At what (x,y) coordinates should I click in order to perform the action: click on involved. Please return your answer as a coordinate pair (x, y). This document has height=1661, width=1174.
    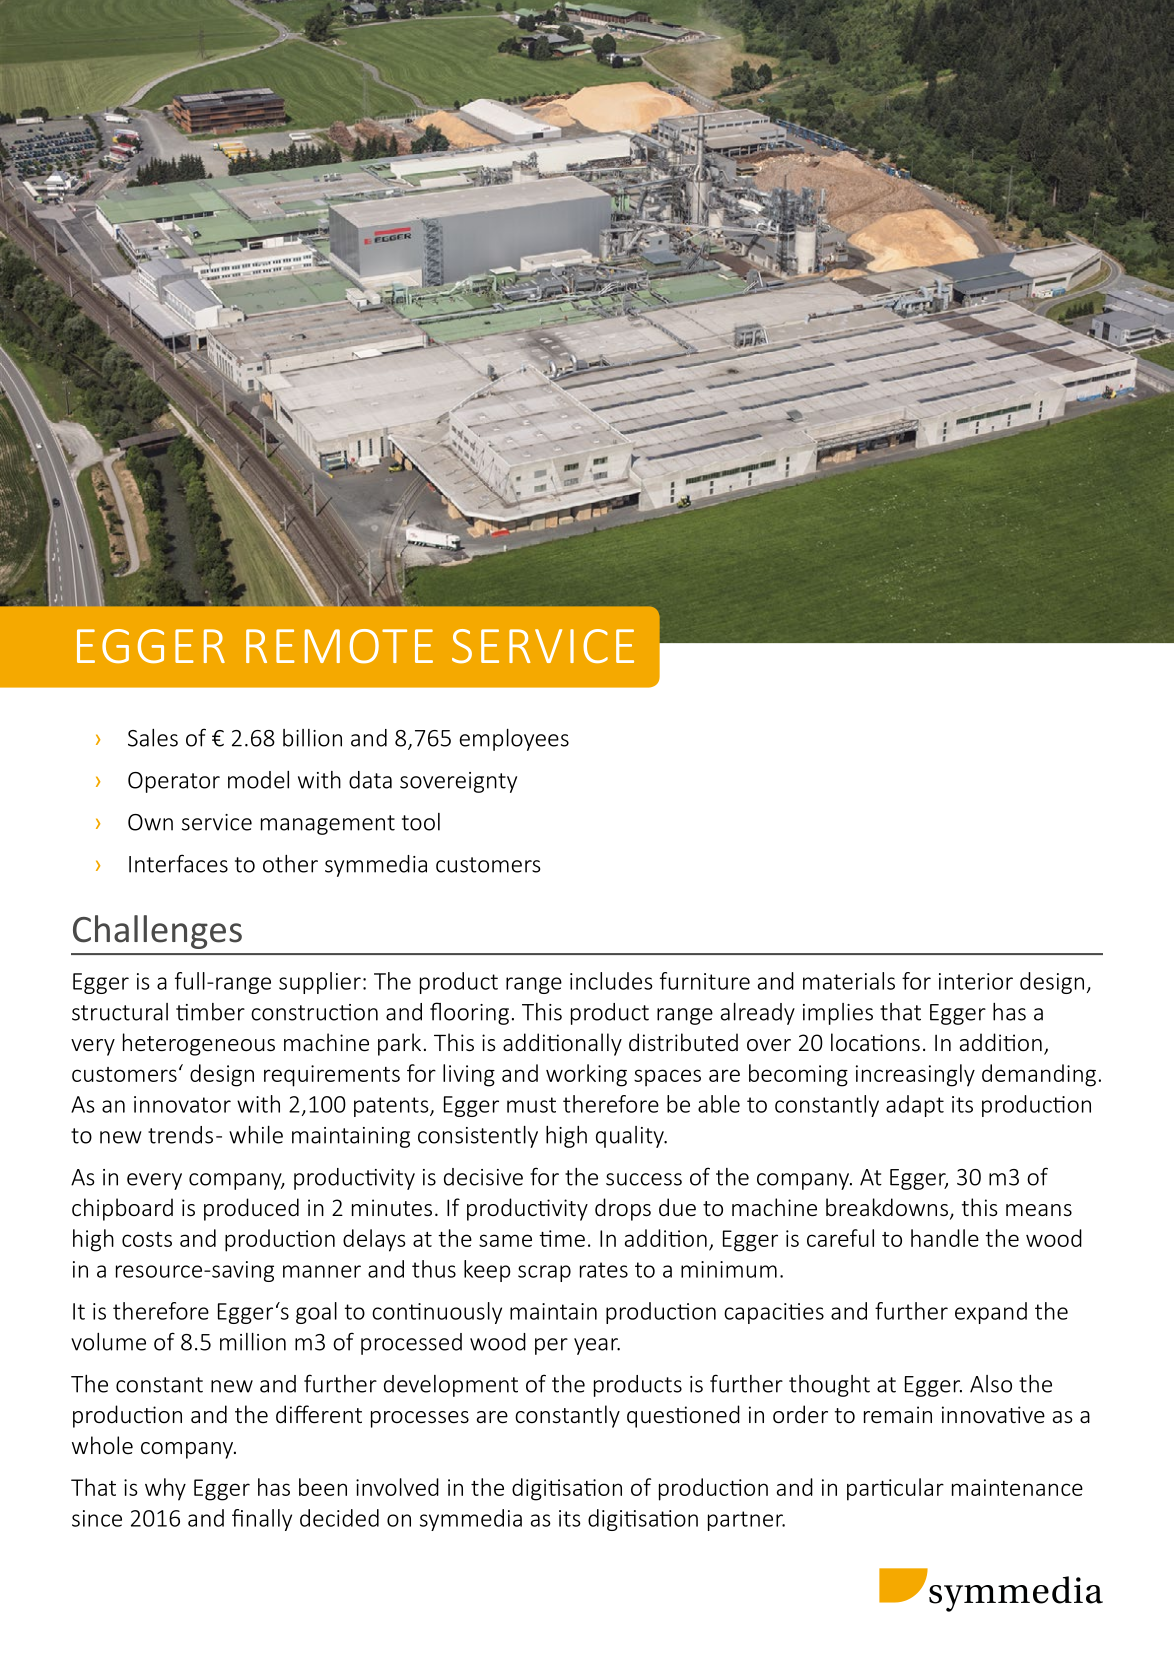
    Looking at the image, I should click on (397, 1487).
